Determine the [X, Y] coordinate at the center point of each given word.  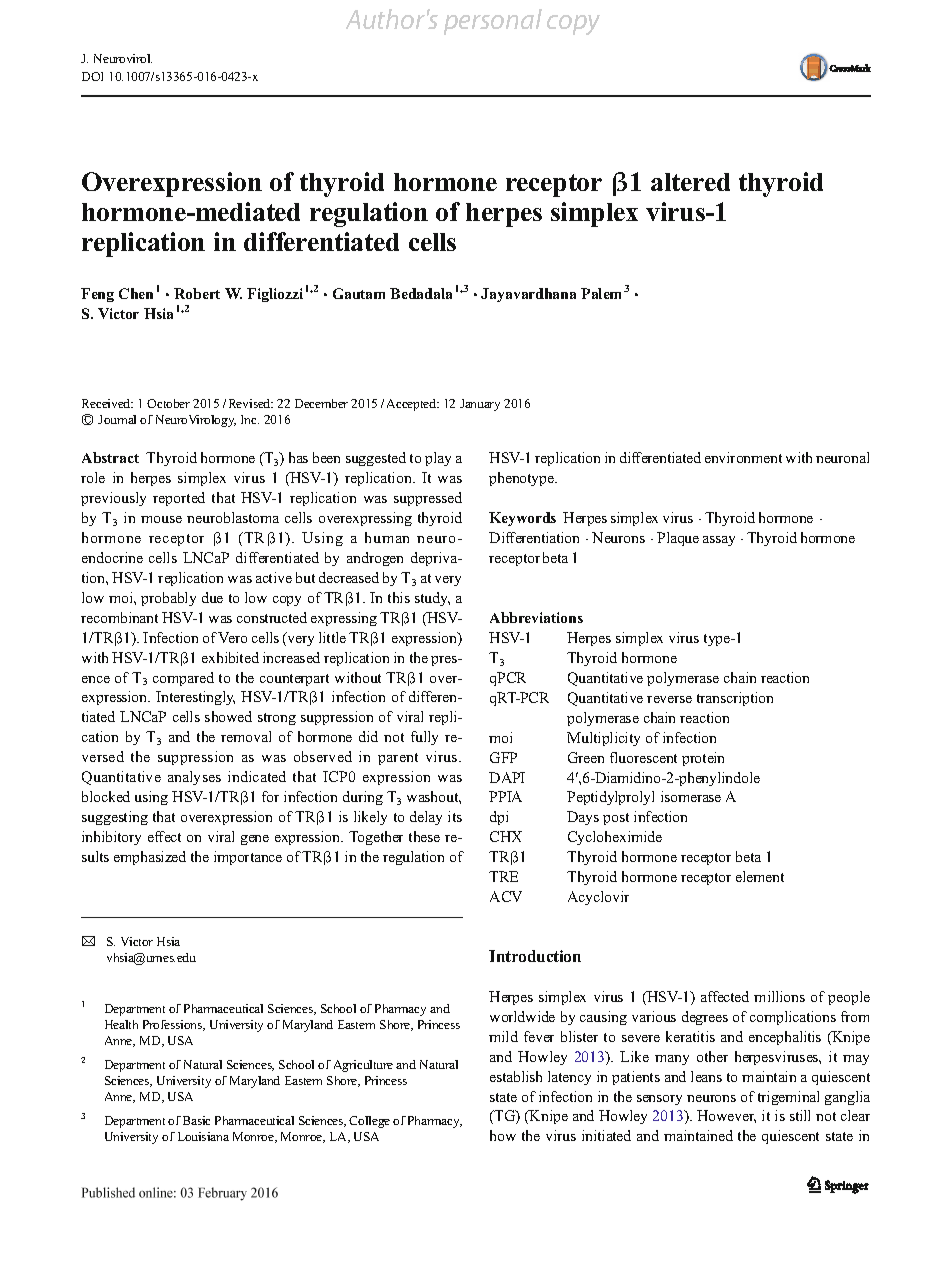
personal [493, 22]
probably [168, 599]
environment [743, 457]
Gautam [359, 293]
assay [719, 541]
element [760, 876]
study [432, 599]
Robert [197, 293]
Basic [196, 1120]
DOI [92, 76]
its [455, 816]
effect [164, 836]
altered [690, 182]
